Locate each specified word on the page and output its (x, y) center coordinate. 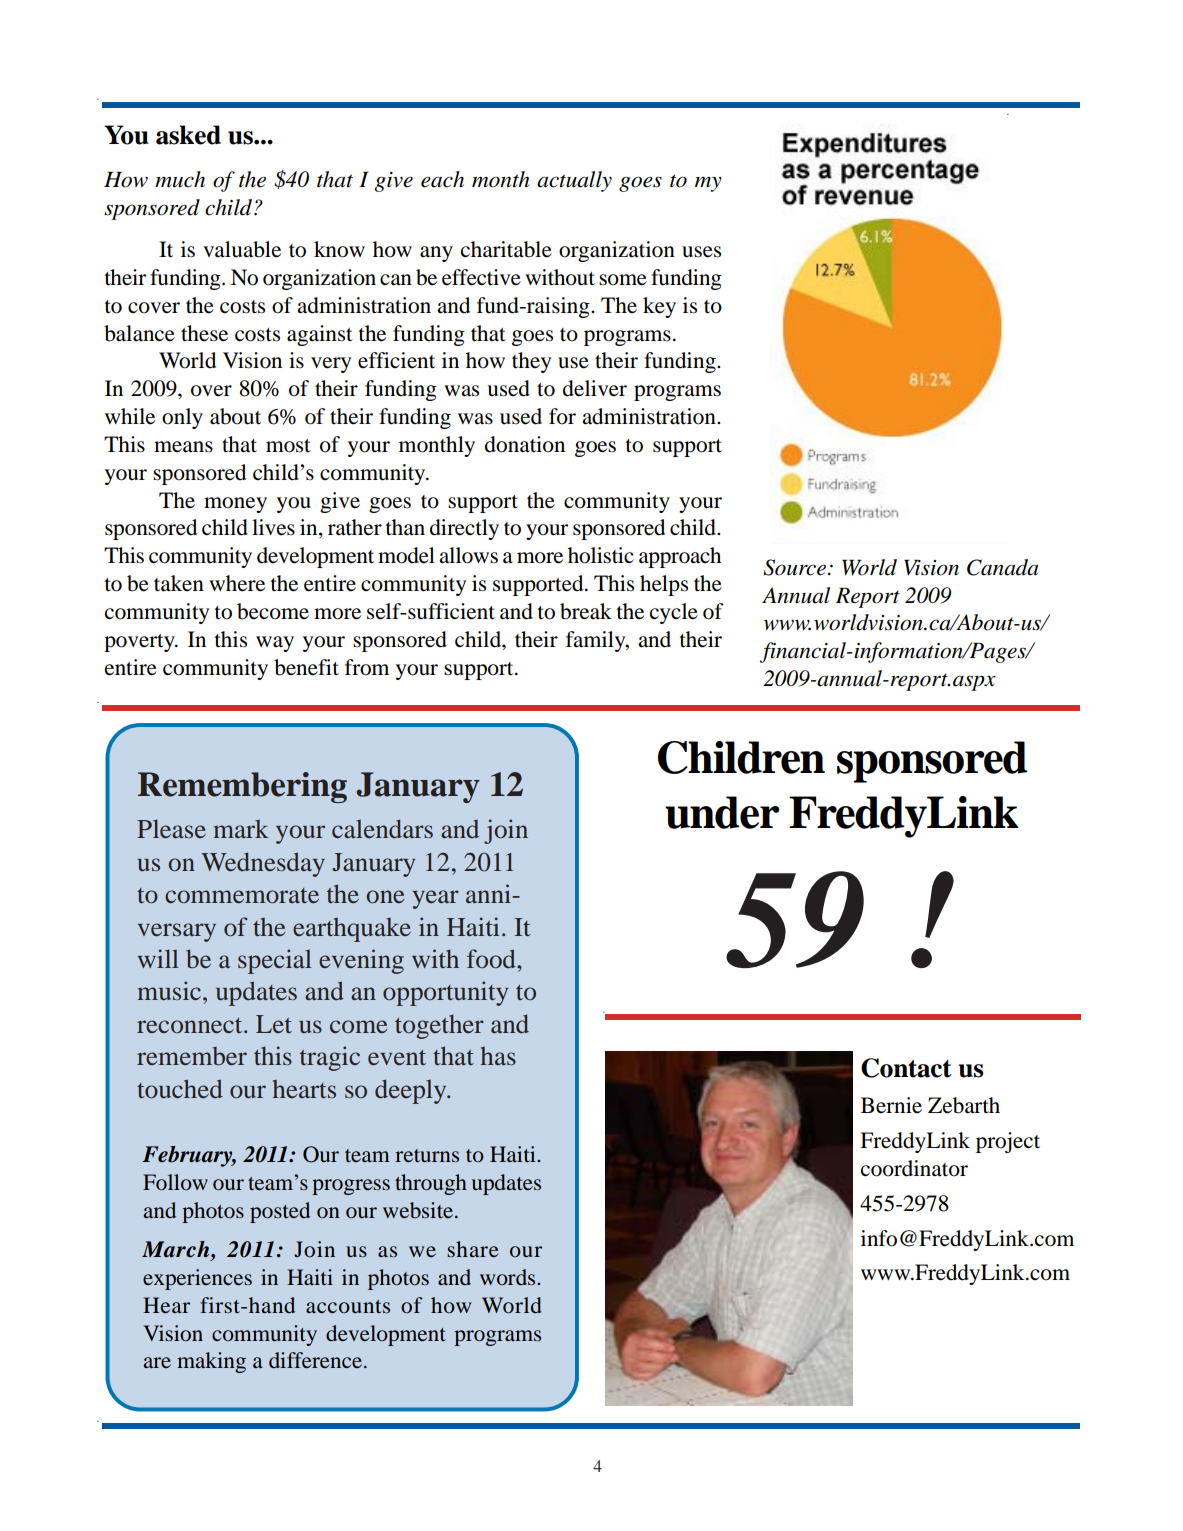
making (211, 1362)
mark (241, 829)
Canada (1002, 567)
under (722, 812)
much (180, 179)
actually (574, 181)
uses (701, 252)
